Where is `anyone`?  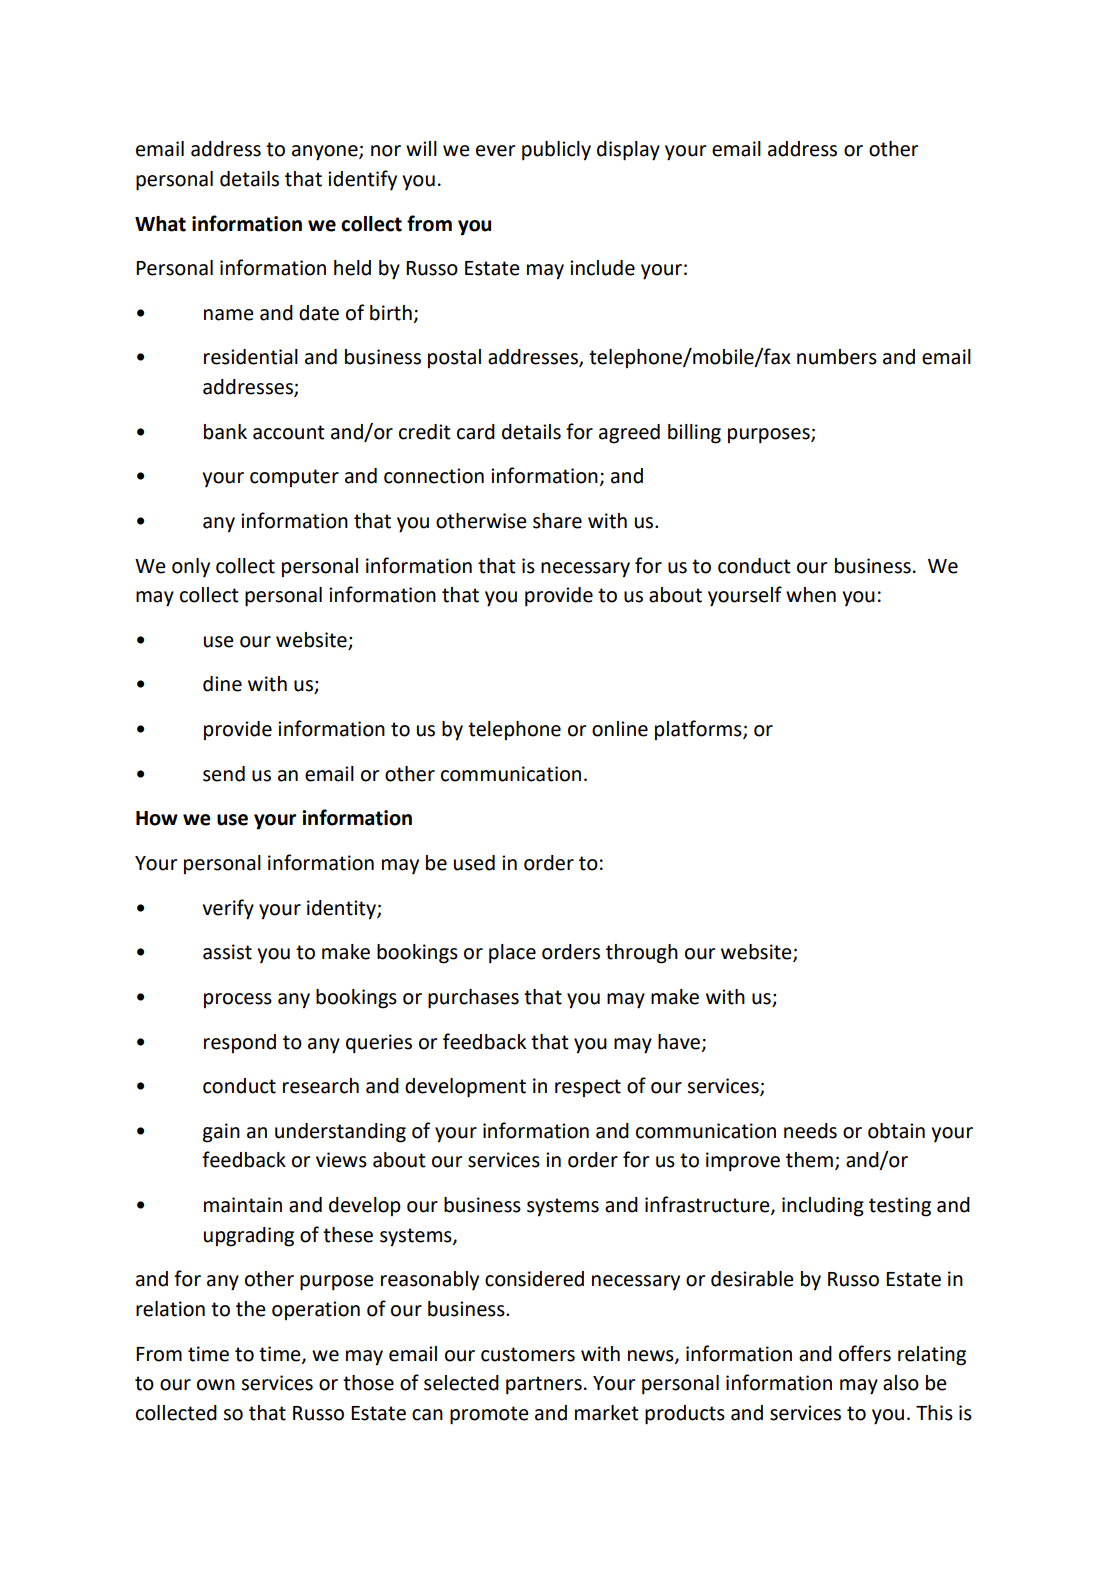
anyone is located at coordinates (326, 153).
